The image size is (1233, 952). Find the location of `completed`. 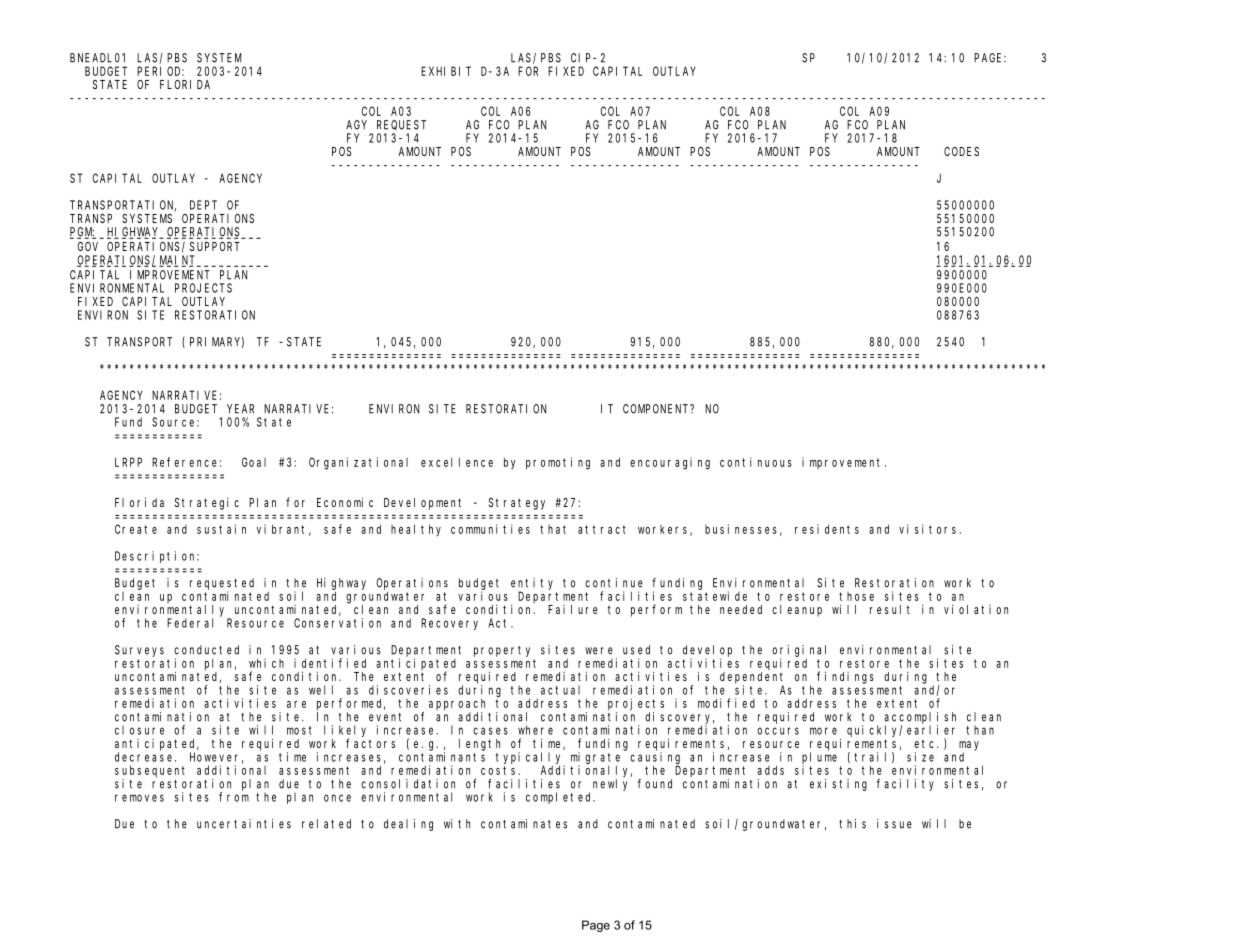

completed is located at coordinates (560, 798).
